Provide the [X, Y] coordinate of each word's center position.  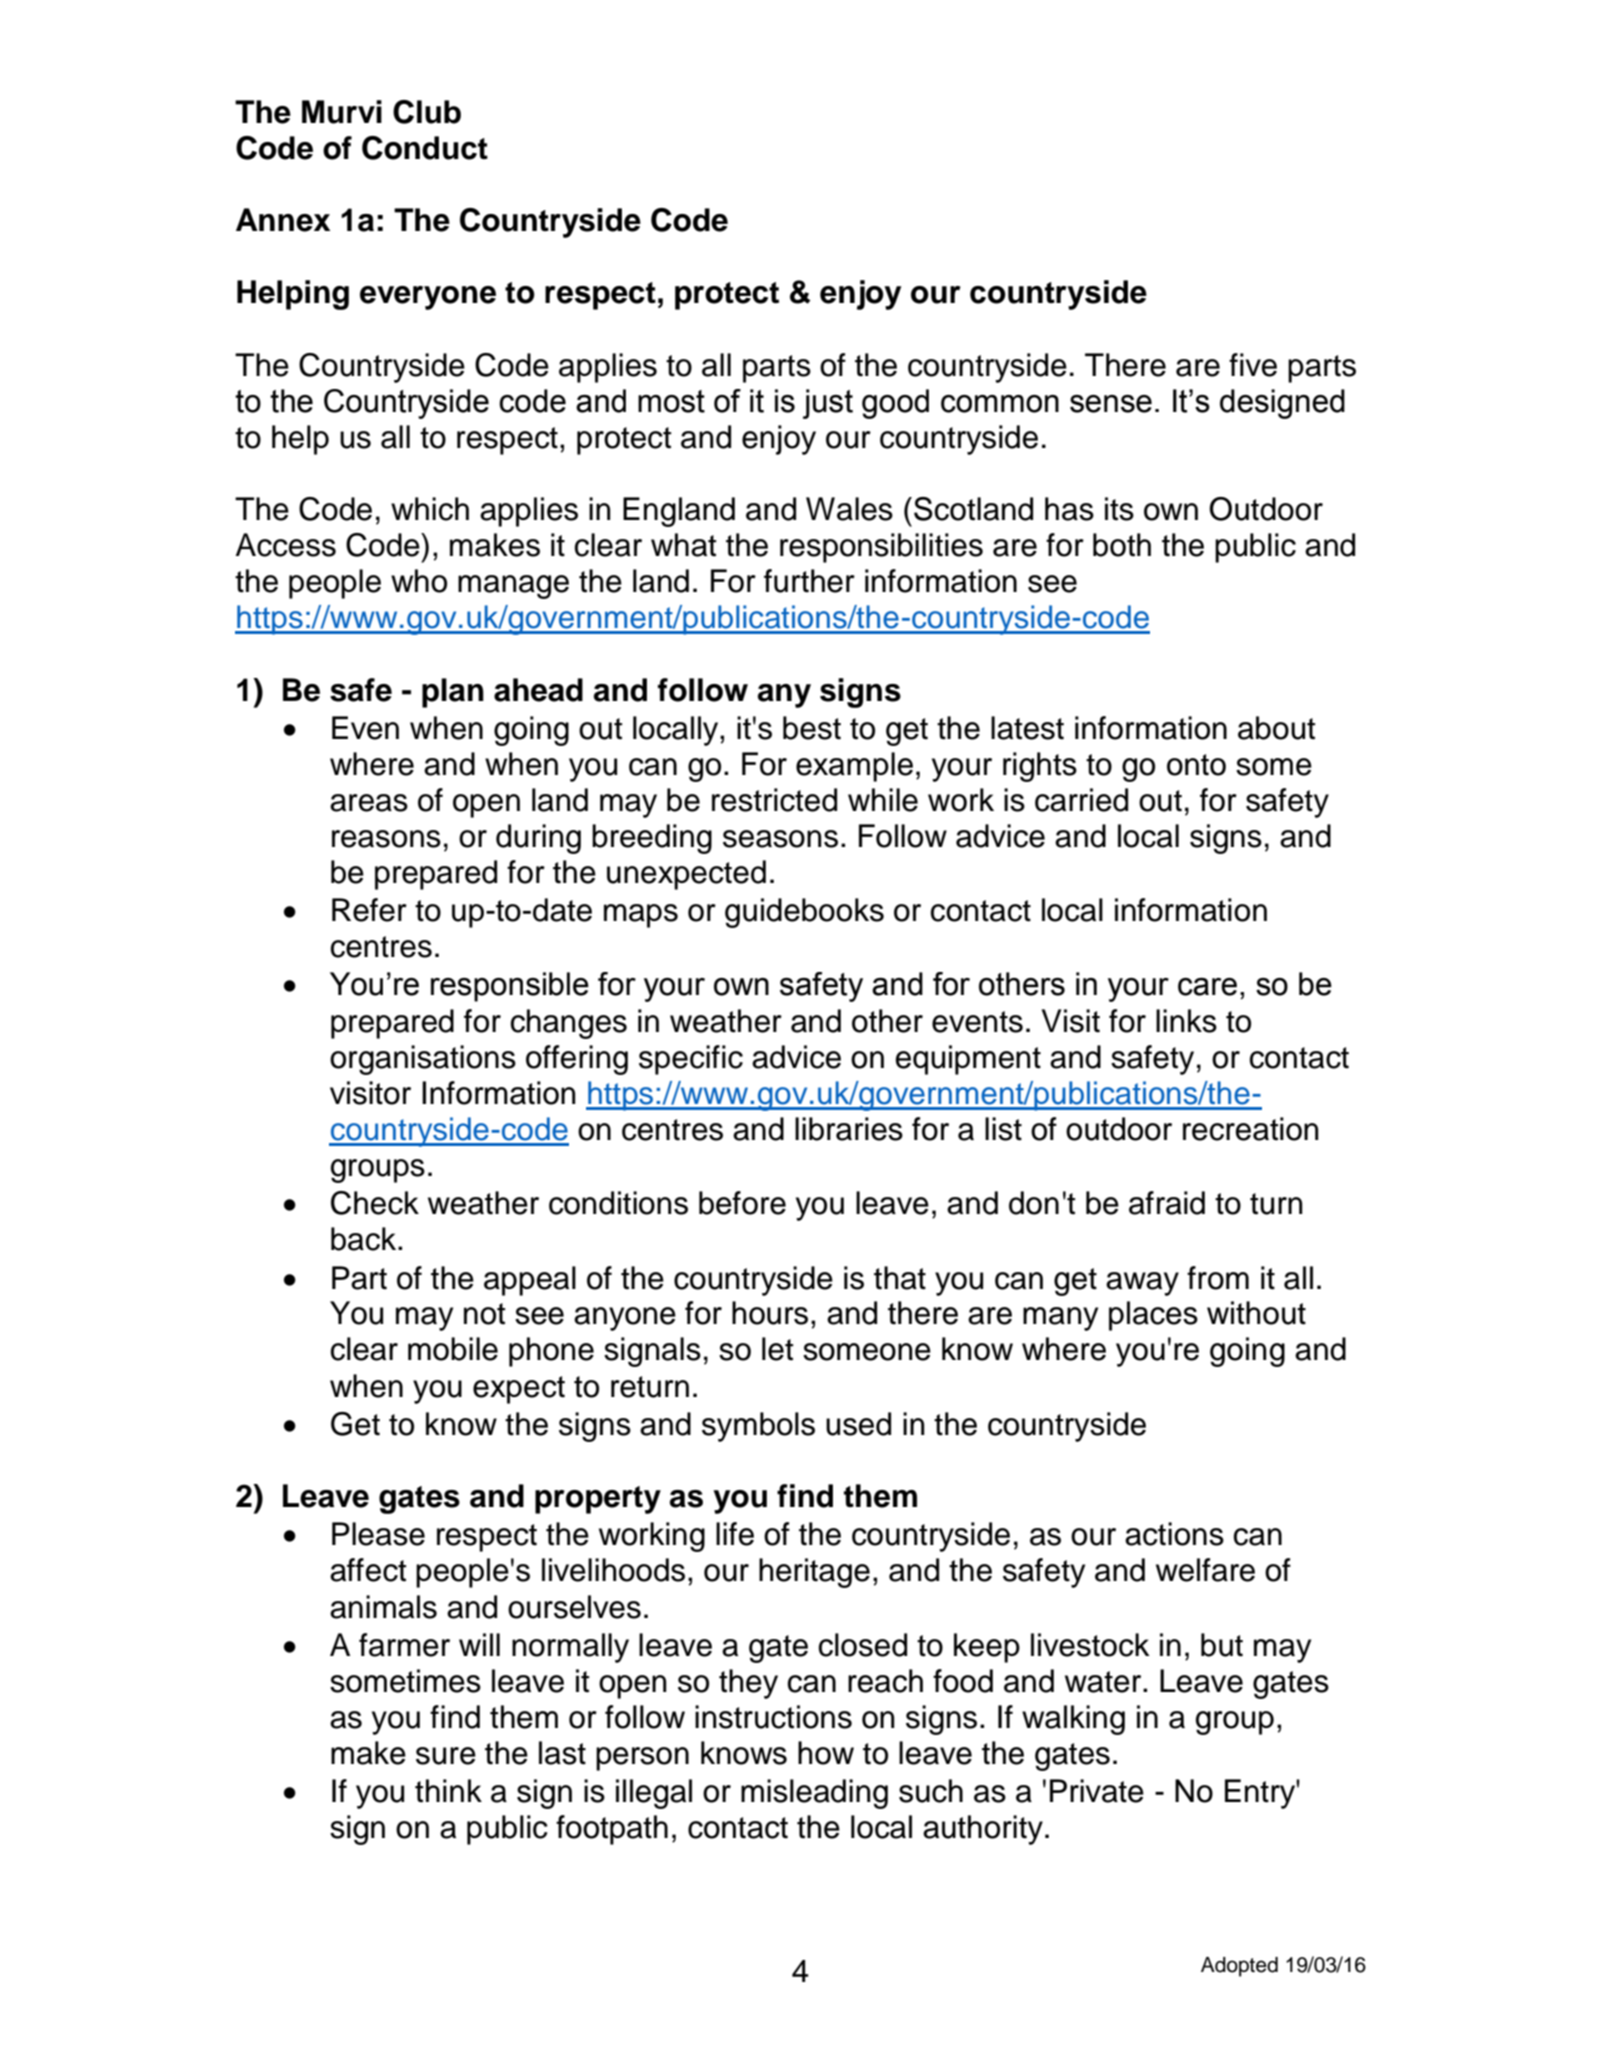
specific [691, 1060]
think [448, 1791]
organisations [423, 1060]
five [1253, 365]
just [828, 404]
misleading [814, 1794]
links [1186, 1021]
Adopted [1239, 1967]
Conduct [425, 148]
